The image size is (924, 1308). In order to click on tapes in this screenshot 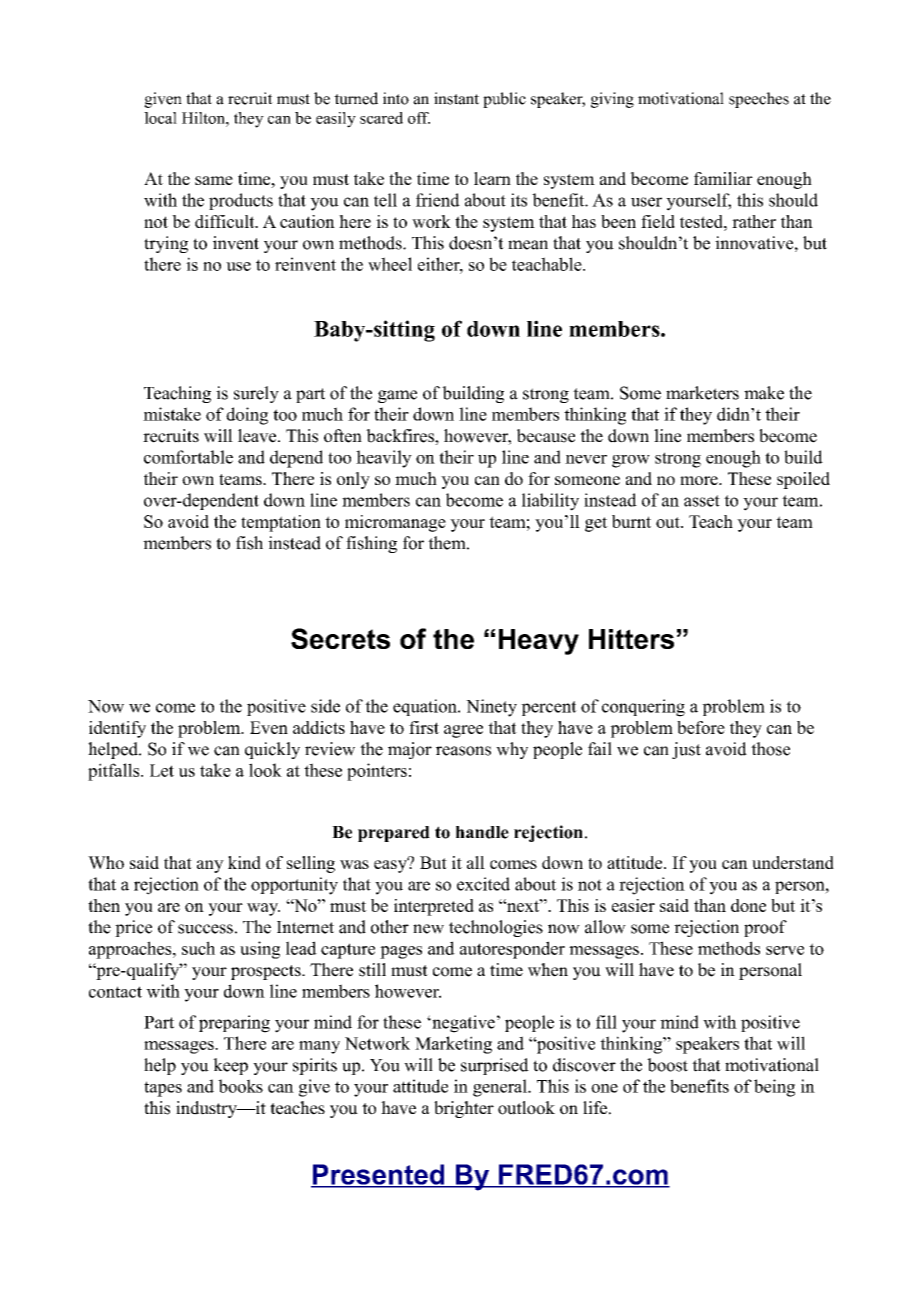, I will do `click(163, 1089)`.
